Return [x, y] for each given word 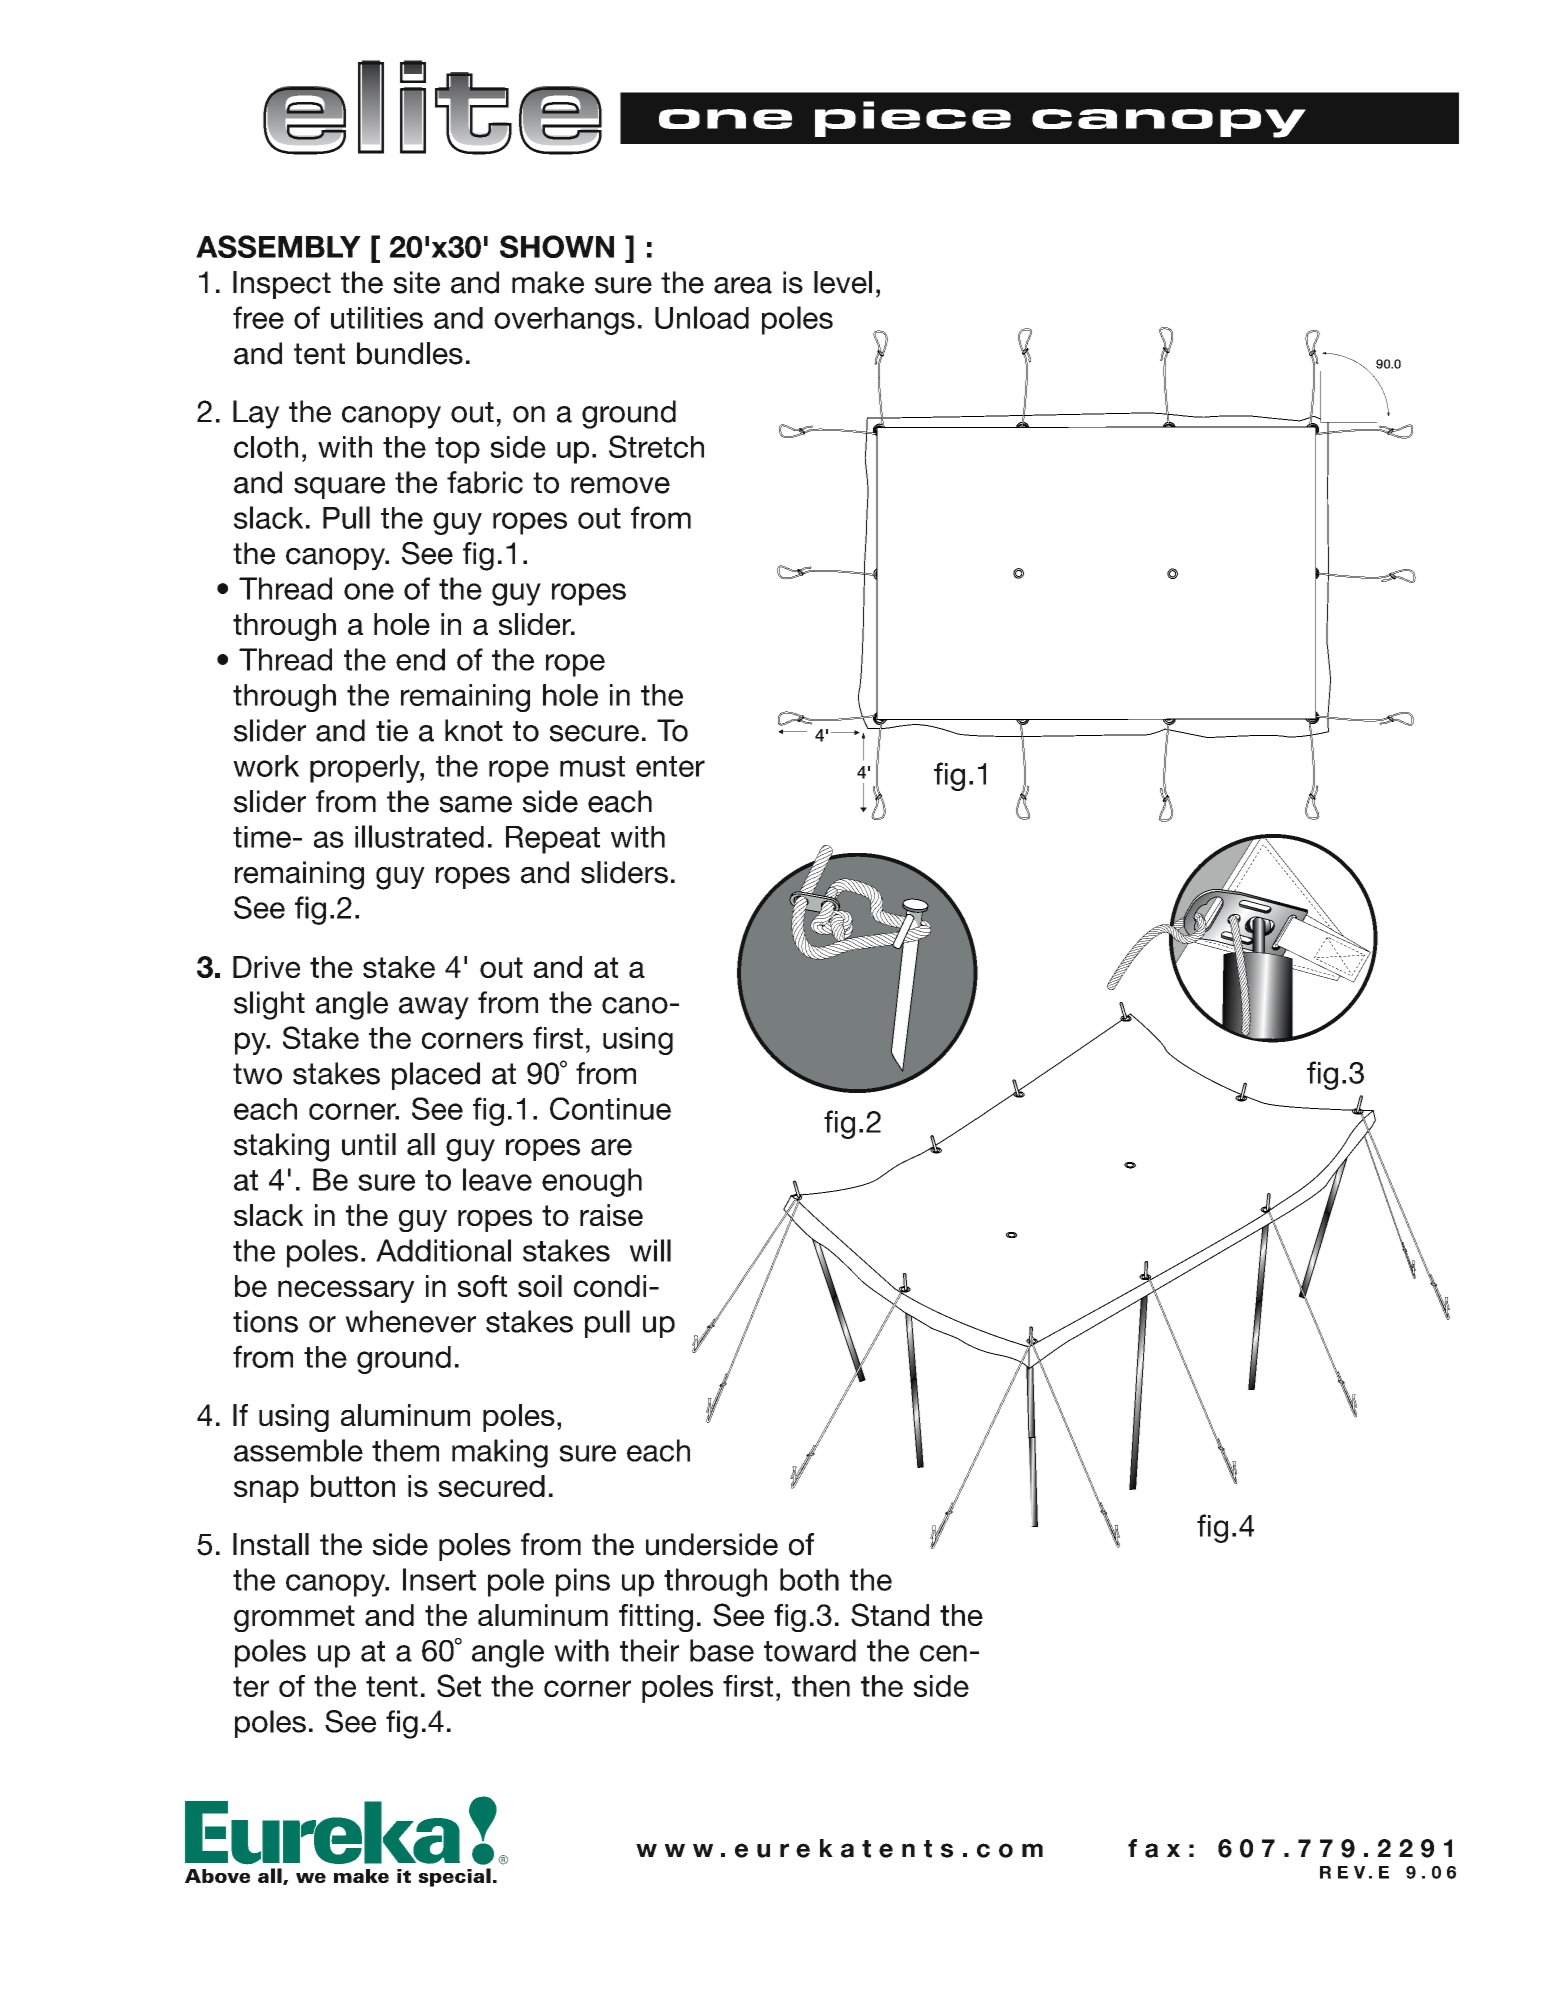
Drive [266, 967]
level [843, 282]
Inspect [282, 285]
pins [583, 1582]
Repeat [553, 840]
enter [670, 766]
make [548, 282]
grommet [294, 1618]
